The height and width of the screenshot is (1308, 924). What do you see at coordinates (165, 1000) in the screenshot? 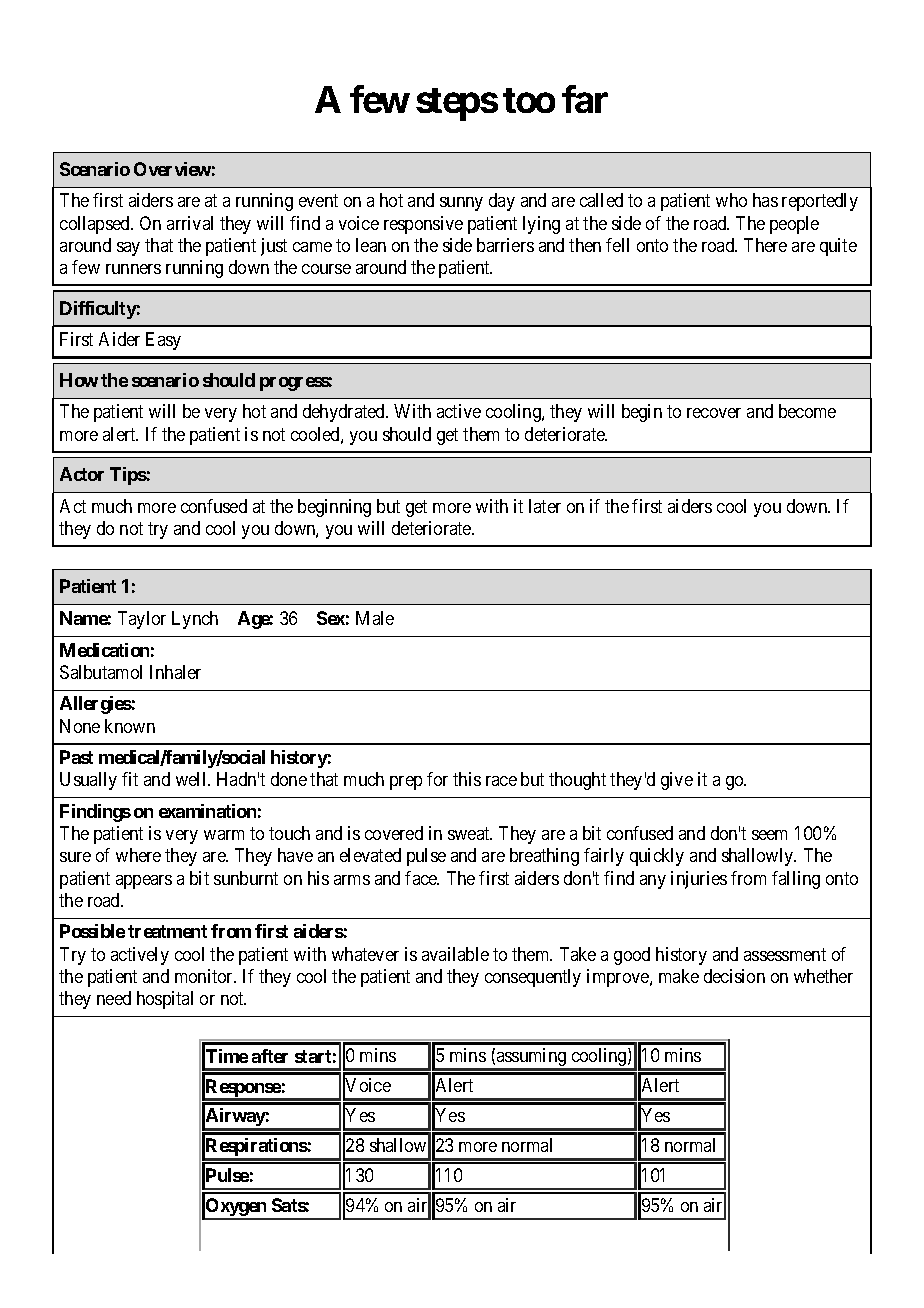
I see `hospital` at bounding box center [165, 1000].
